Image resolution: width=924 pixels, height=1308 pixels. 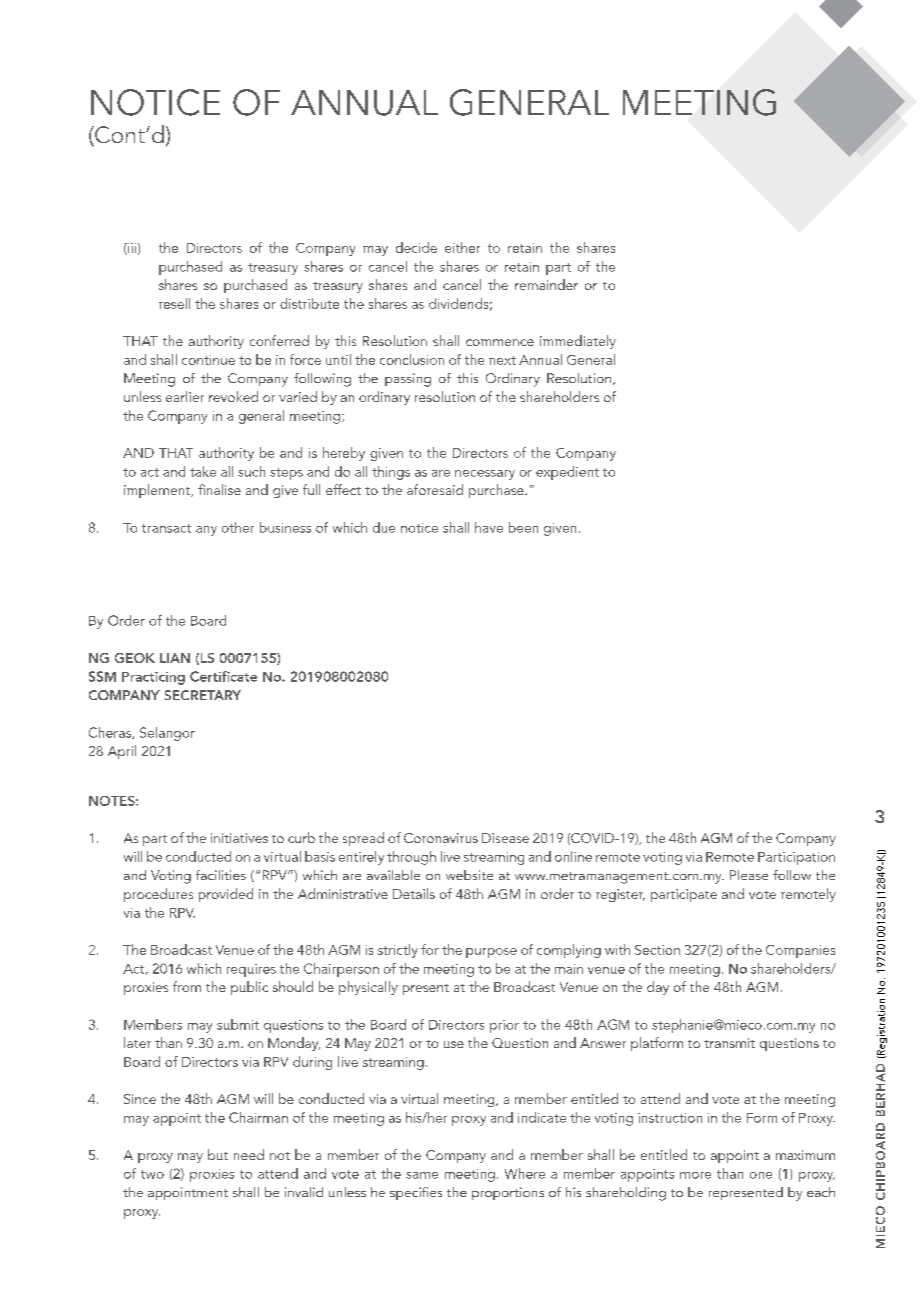 I want to click on implement, so click(x=158, y=491).
